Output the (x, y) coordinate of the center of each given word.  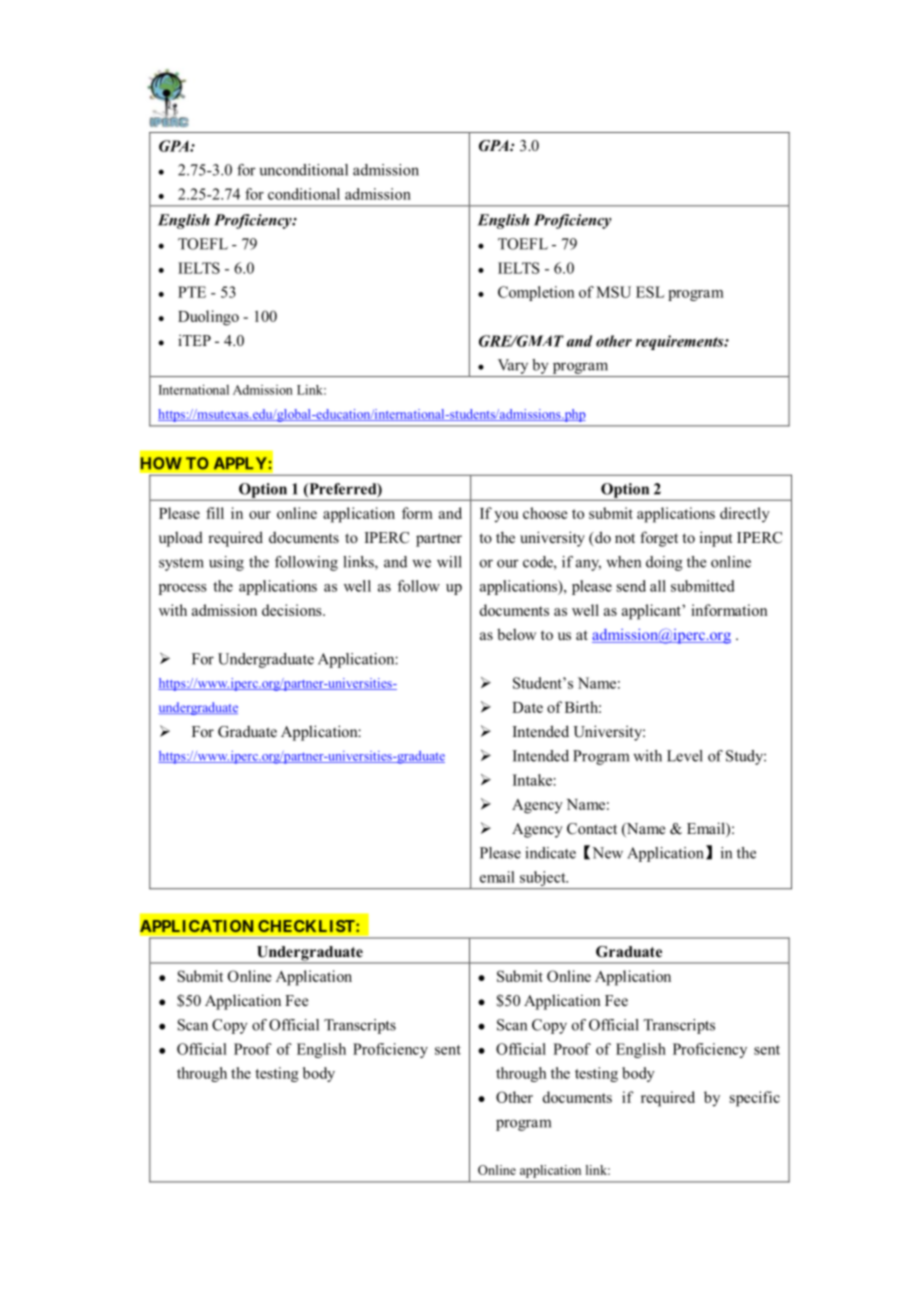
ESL (650, 292)
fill (215, 513)
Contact (592, 829)
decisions (293, 610)
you (506, 517)
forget (659, 539)
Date (527, 707)
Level (685, 756)
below (516, 634)
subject (544, 878)
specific (755, 1099)
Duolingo (208, 318)
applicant (652, 612)
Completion (536, 293)
